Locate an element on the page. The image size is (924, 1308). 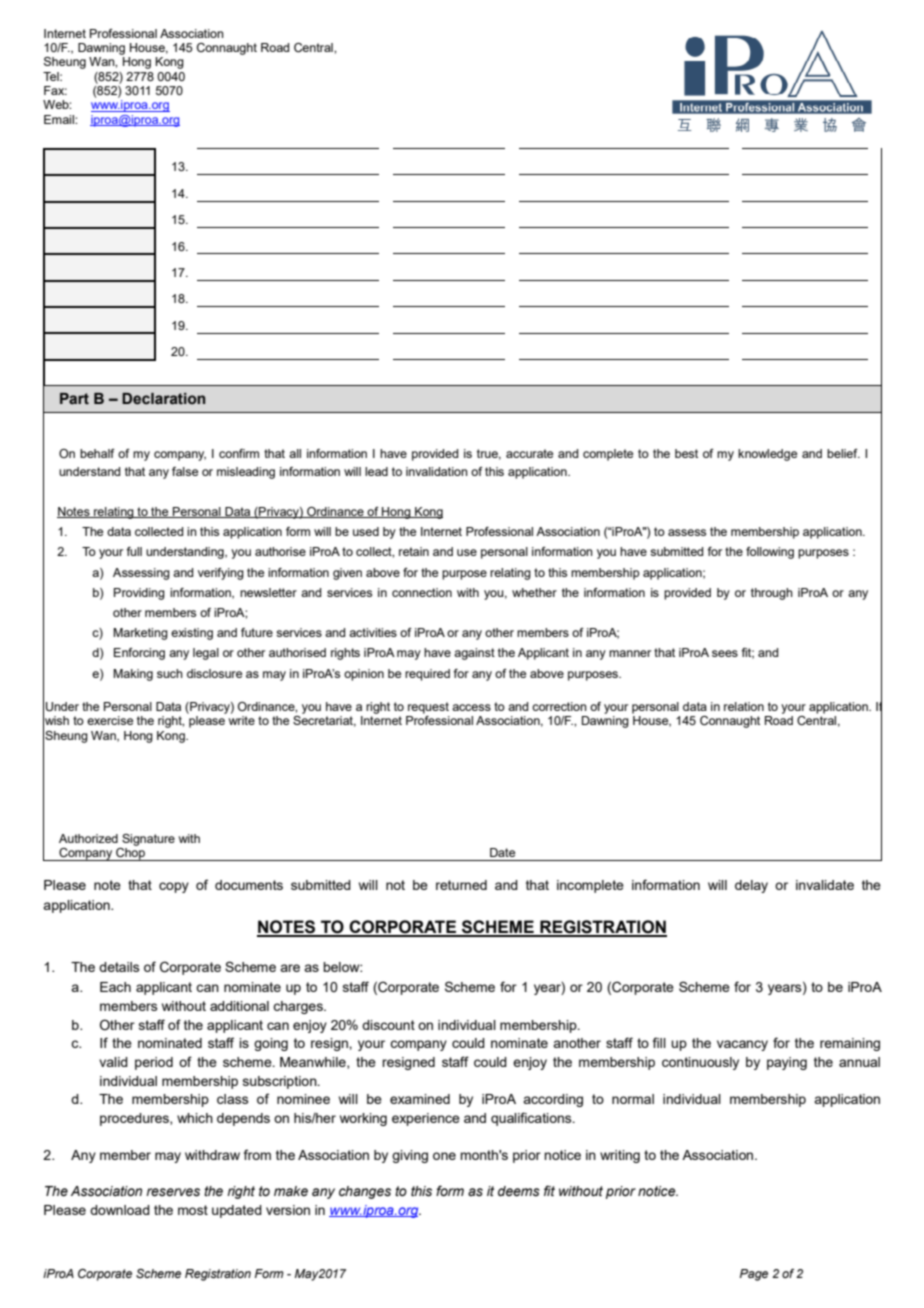
access is located at coordinates (471, 707).
